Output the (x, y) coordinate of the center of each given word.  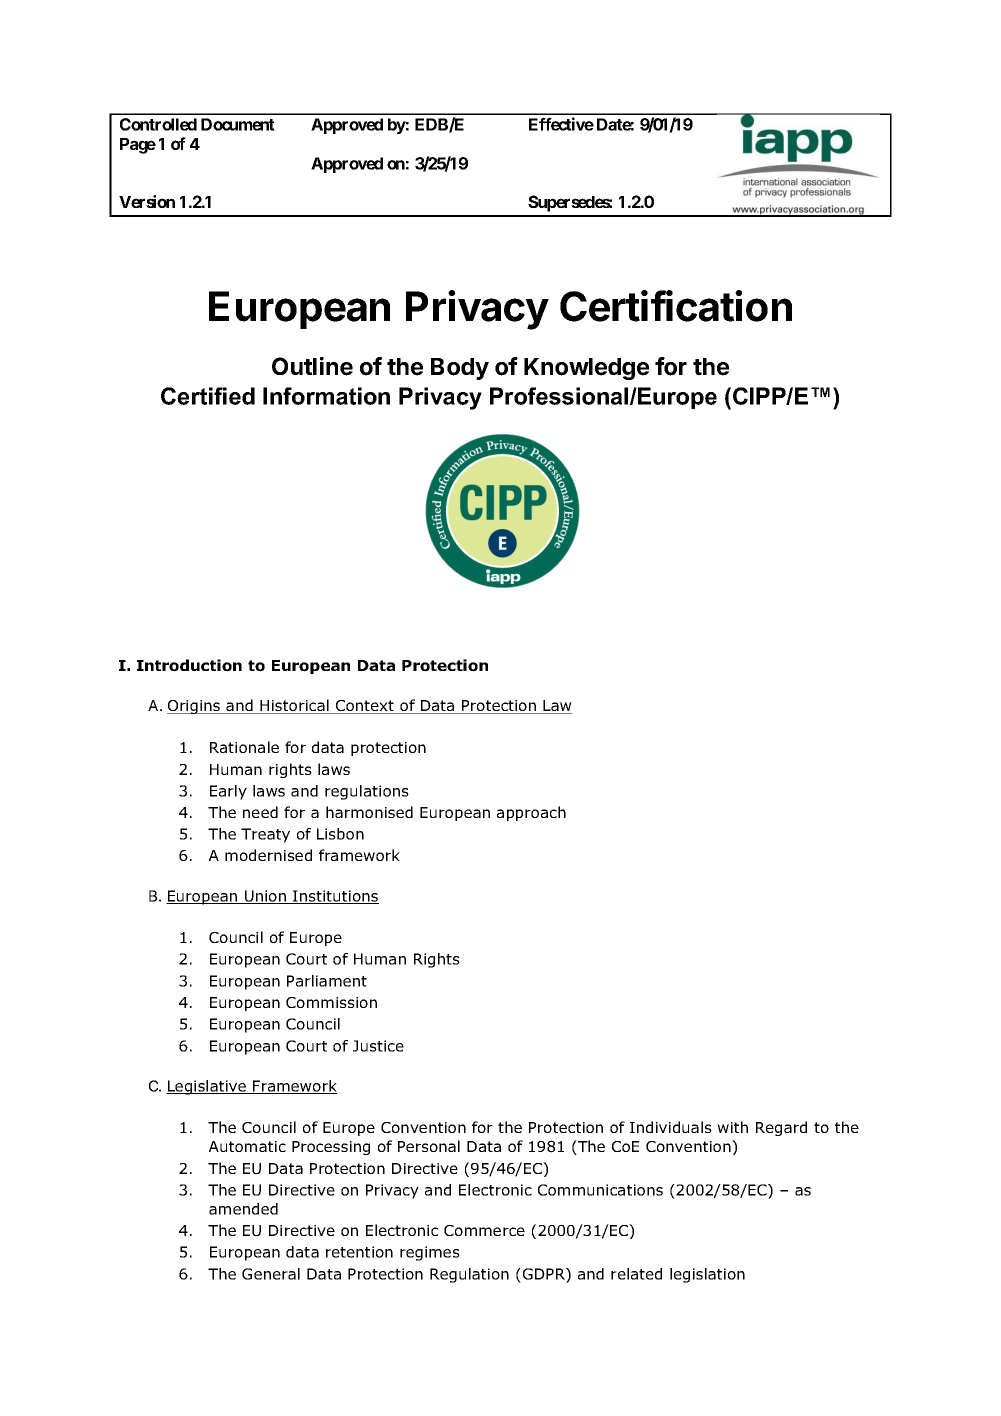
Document (238, 124)
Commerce (484, 1230)
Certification (676, 306)
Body (460, 369)
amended (243, 1209)
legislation (707, 1275)
